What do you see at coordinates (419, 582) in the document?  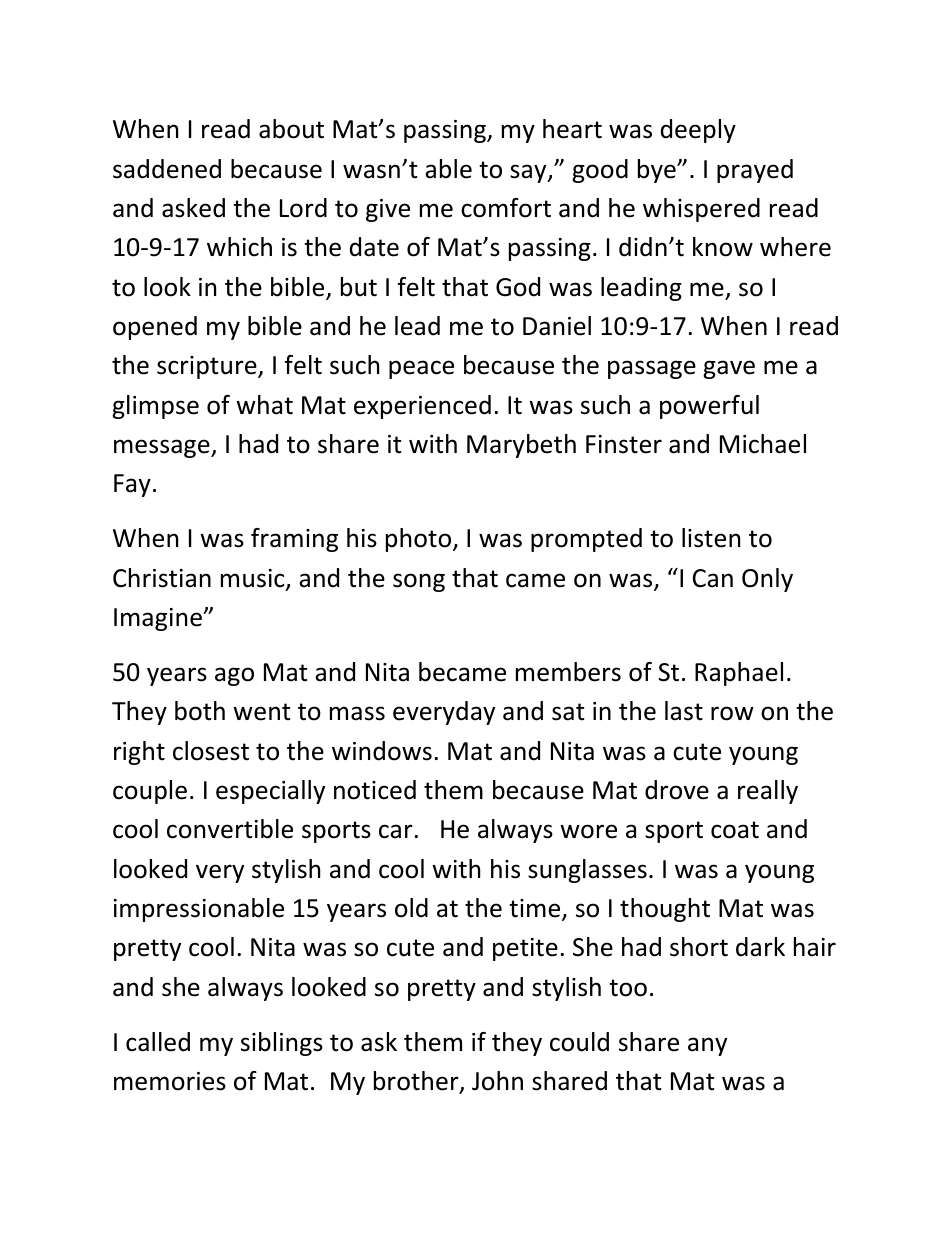 I see `song` at bounding box center [419, 582].
